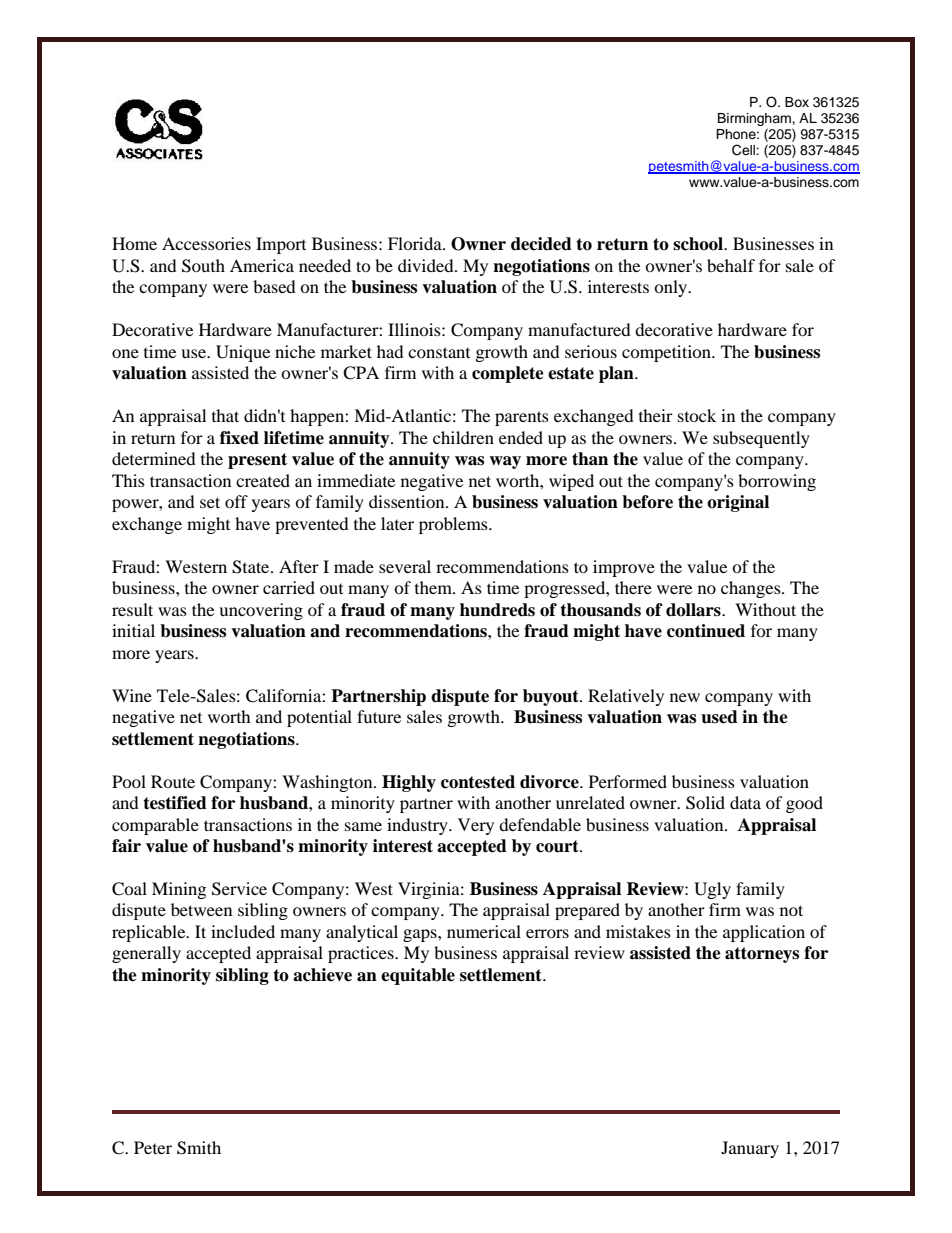 The width and height of the screenshot is (952, 1233). What do you see at coordinates (179, 890) in the screenshot?
I see `Mining` at bounding box center [179, 890].
